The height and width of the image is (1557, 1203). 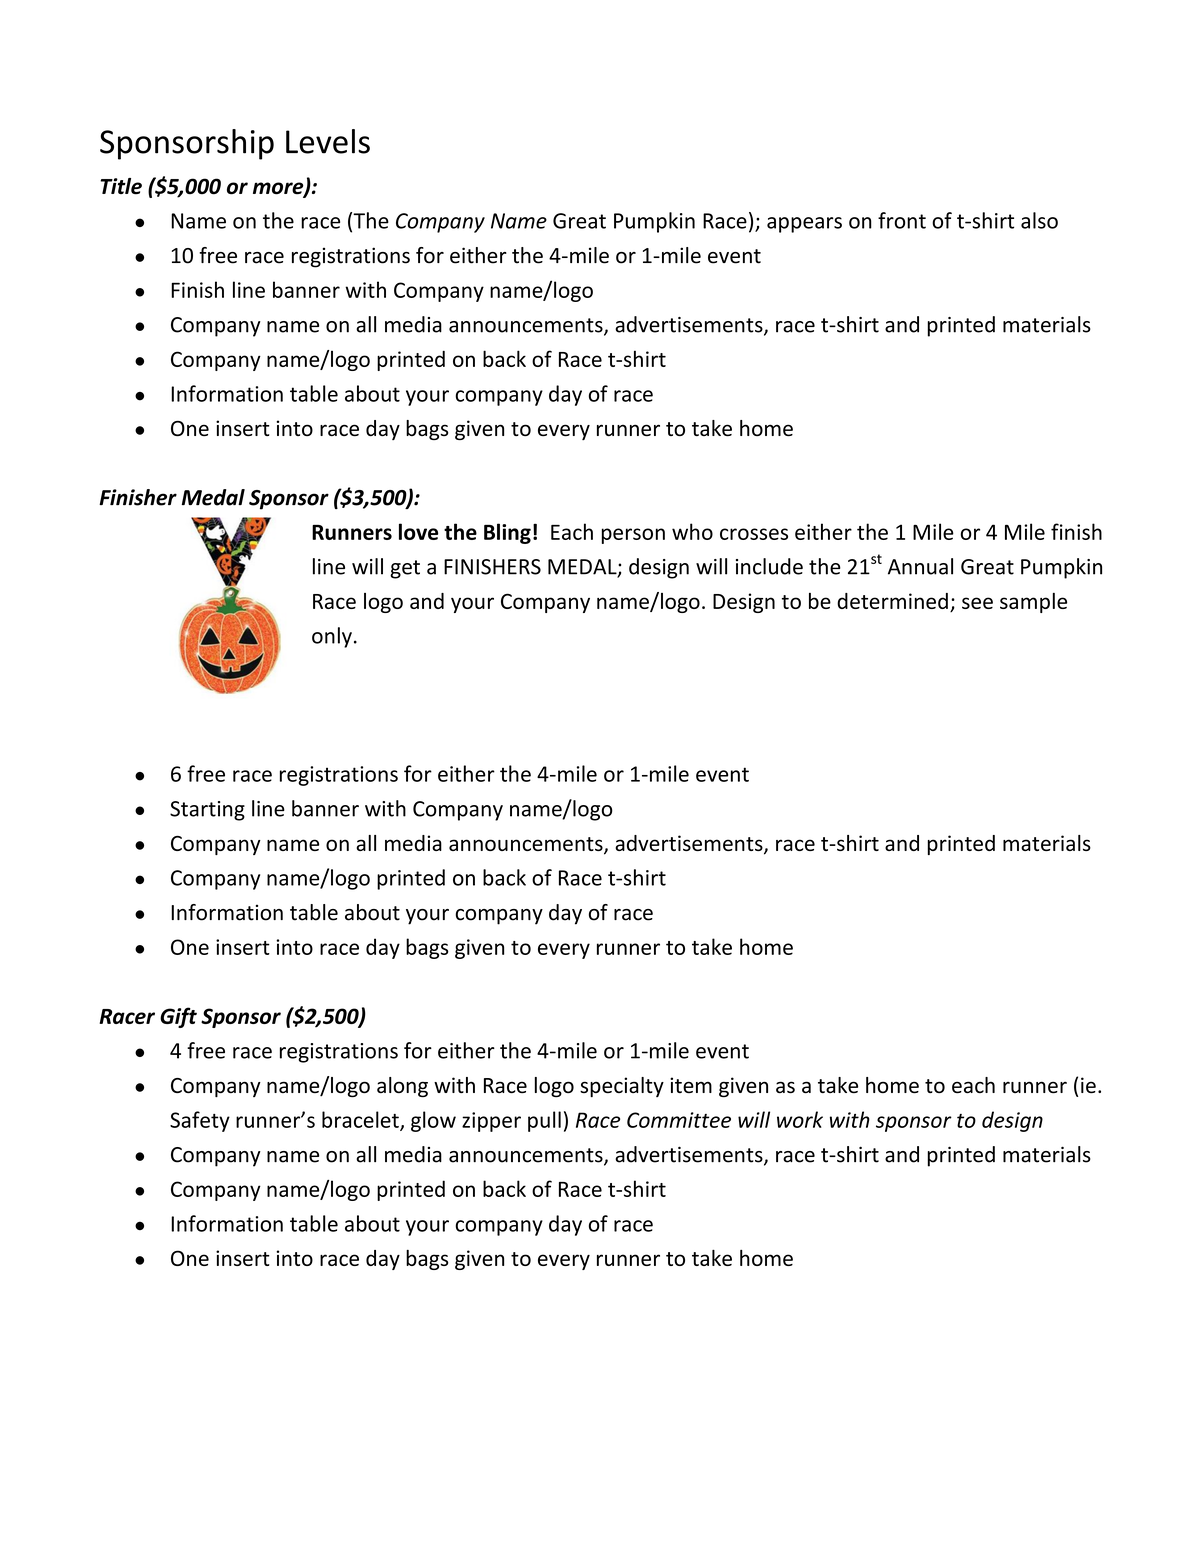 What do you see at coordinates (200, 1121) in the image?
I see `Safety` at bounding box center [200, 1121].
